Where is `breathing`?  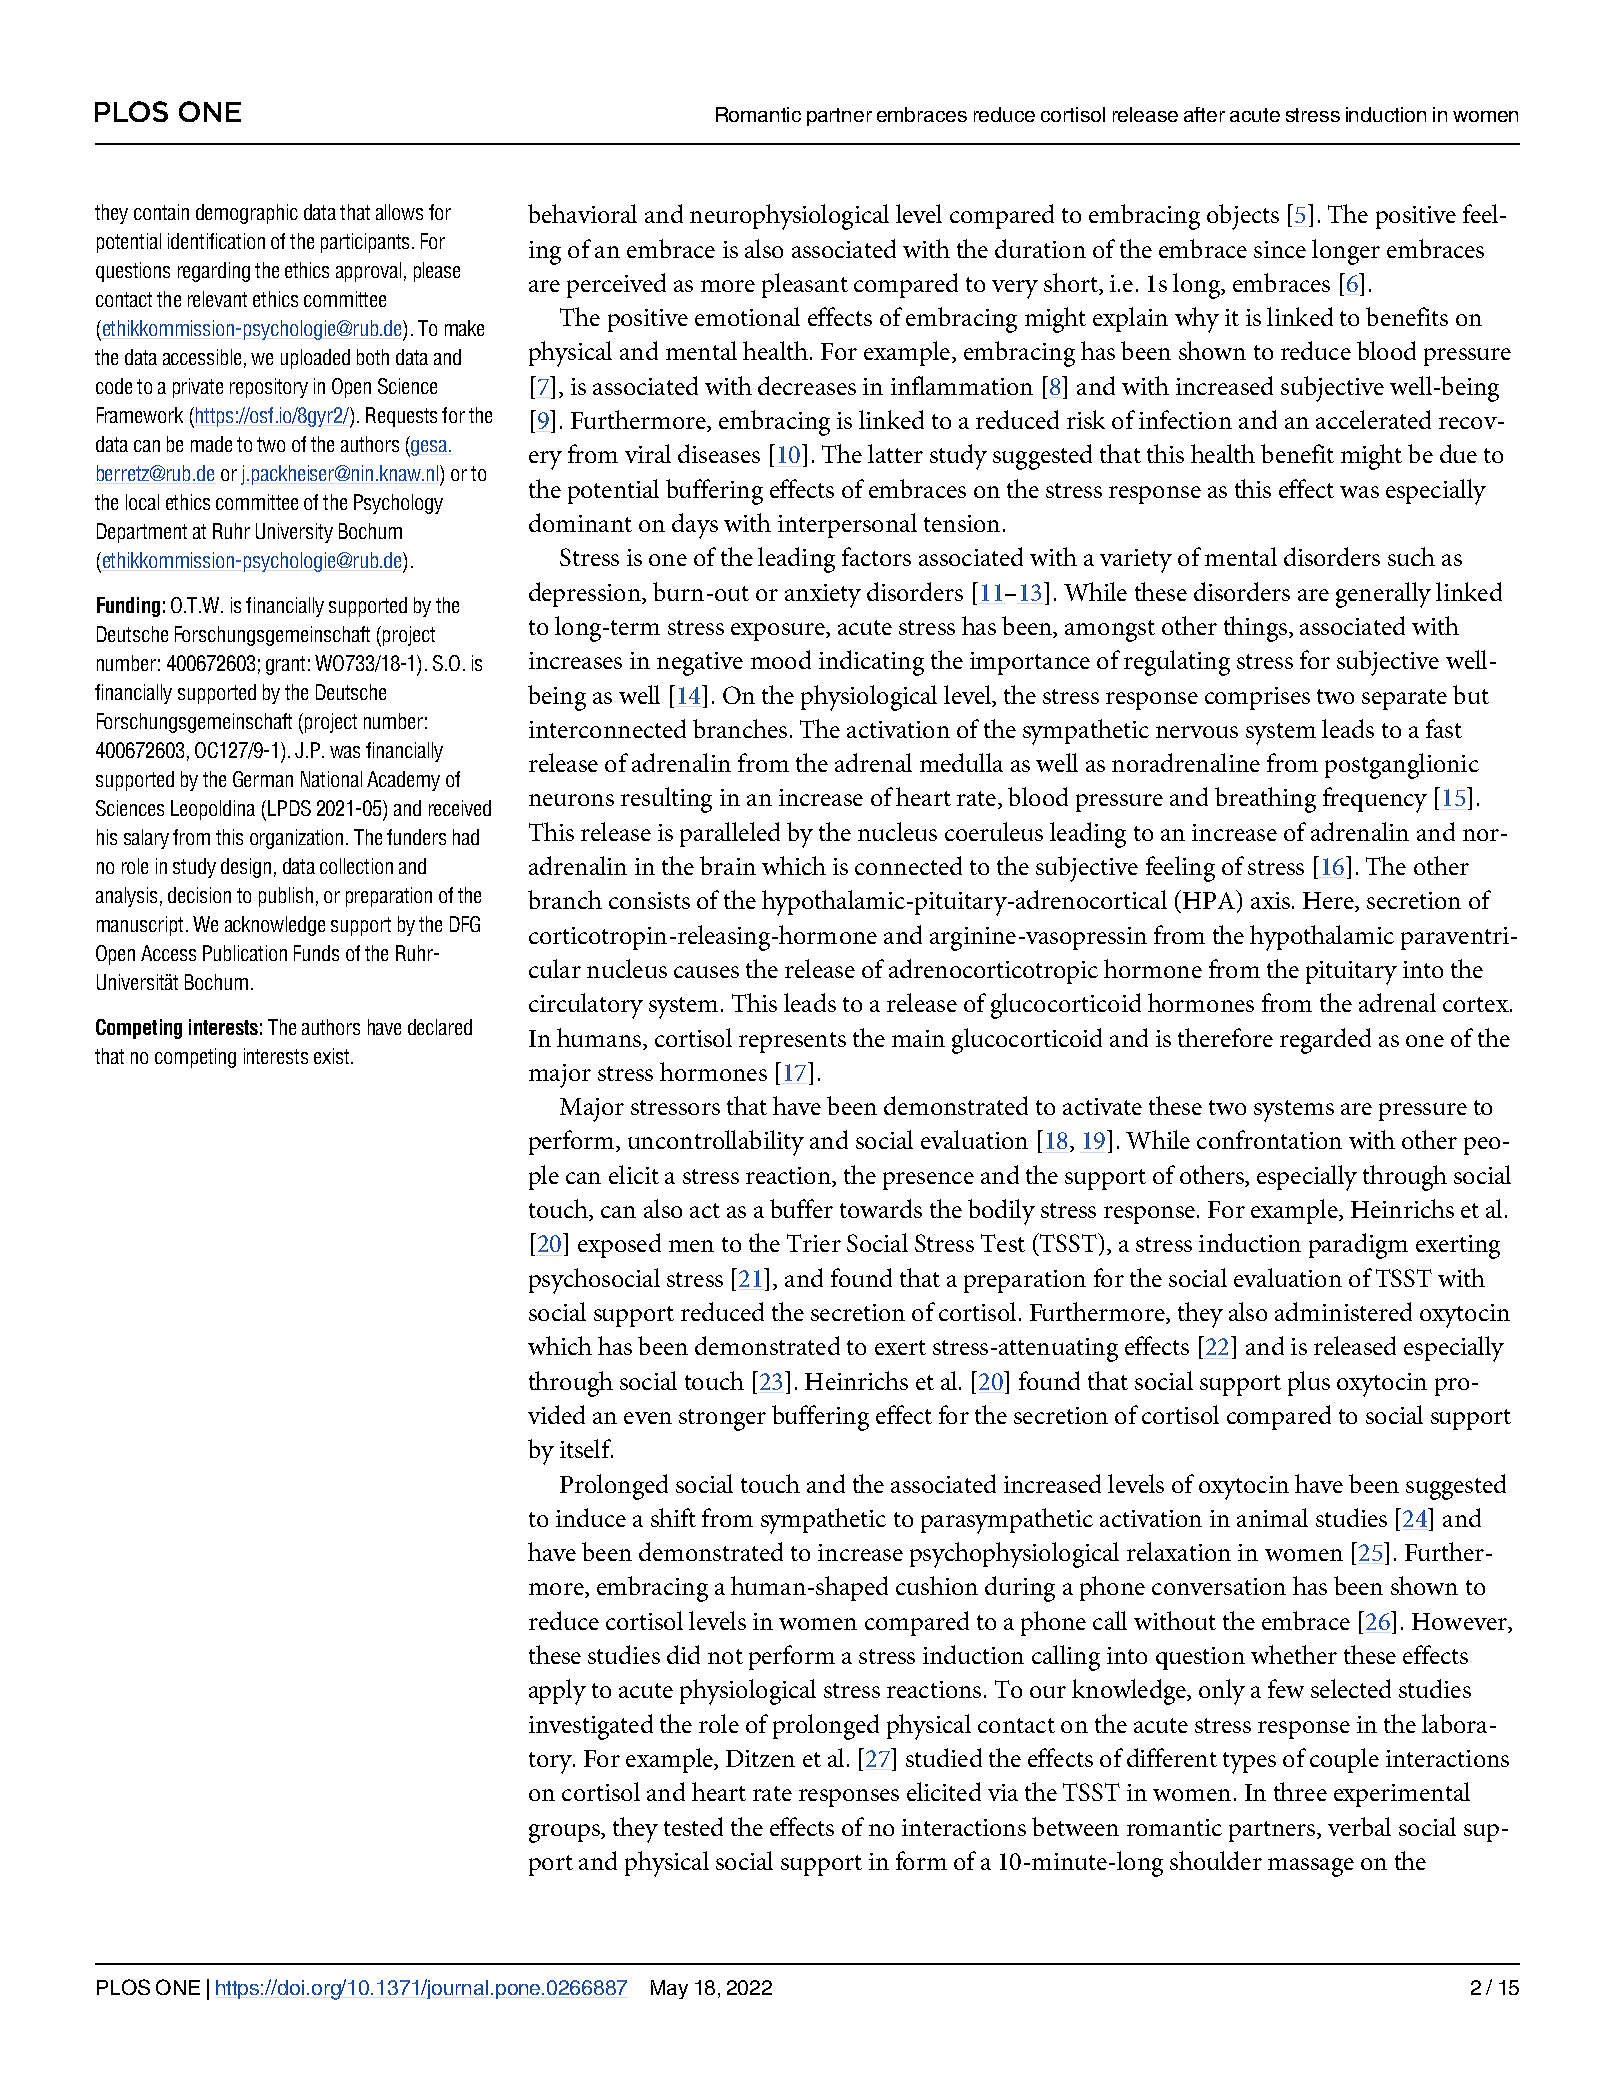
breathing is located at coordinates (1265, 800).
